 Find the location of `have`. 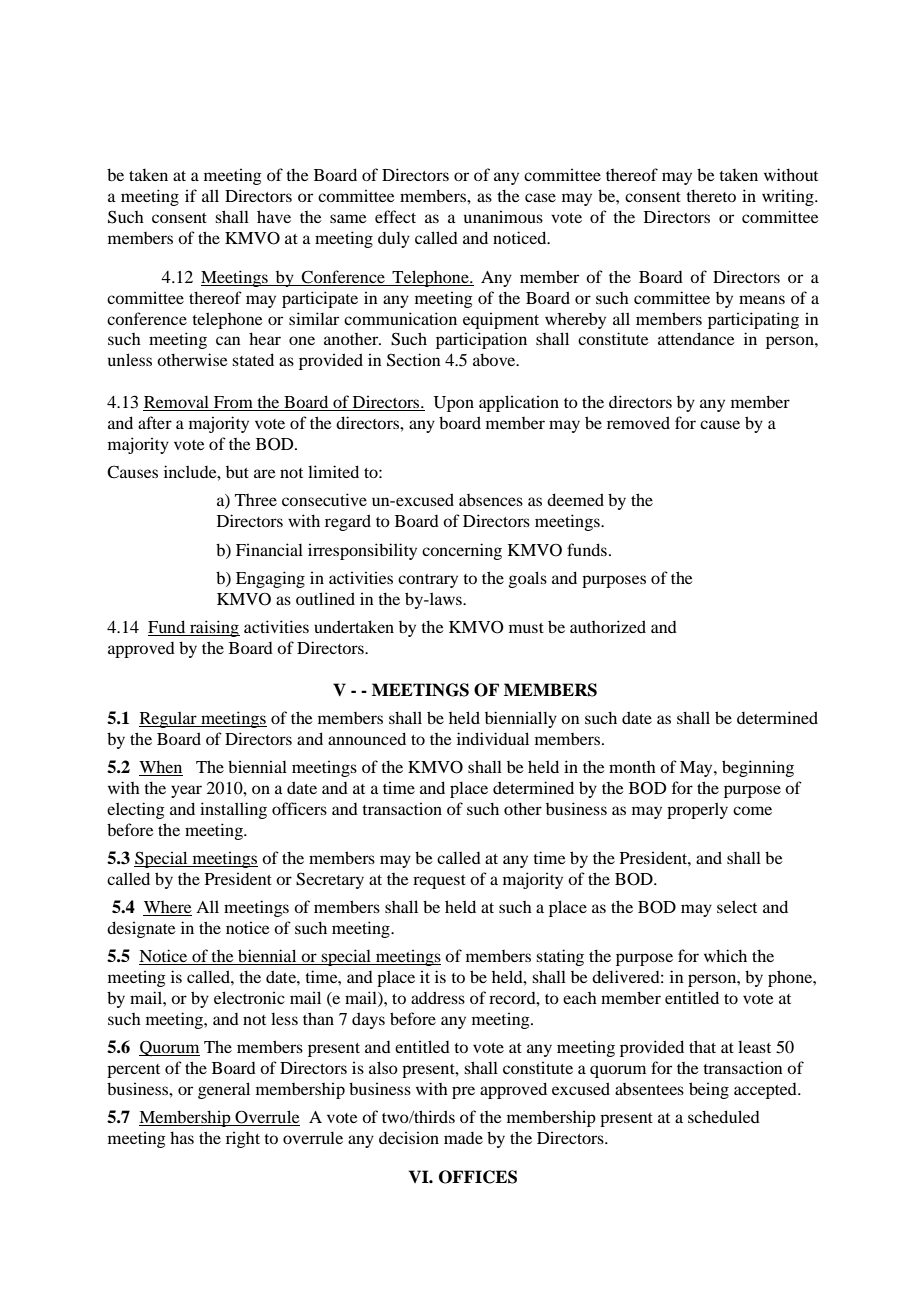

have is located at coordinates (274, 216).
